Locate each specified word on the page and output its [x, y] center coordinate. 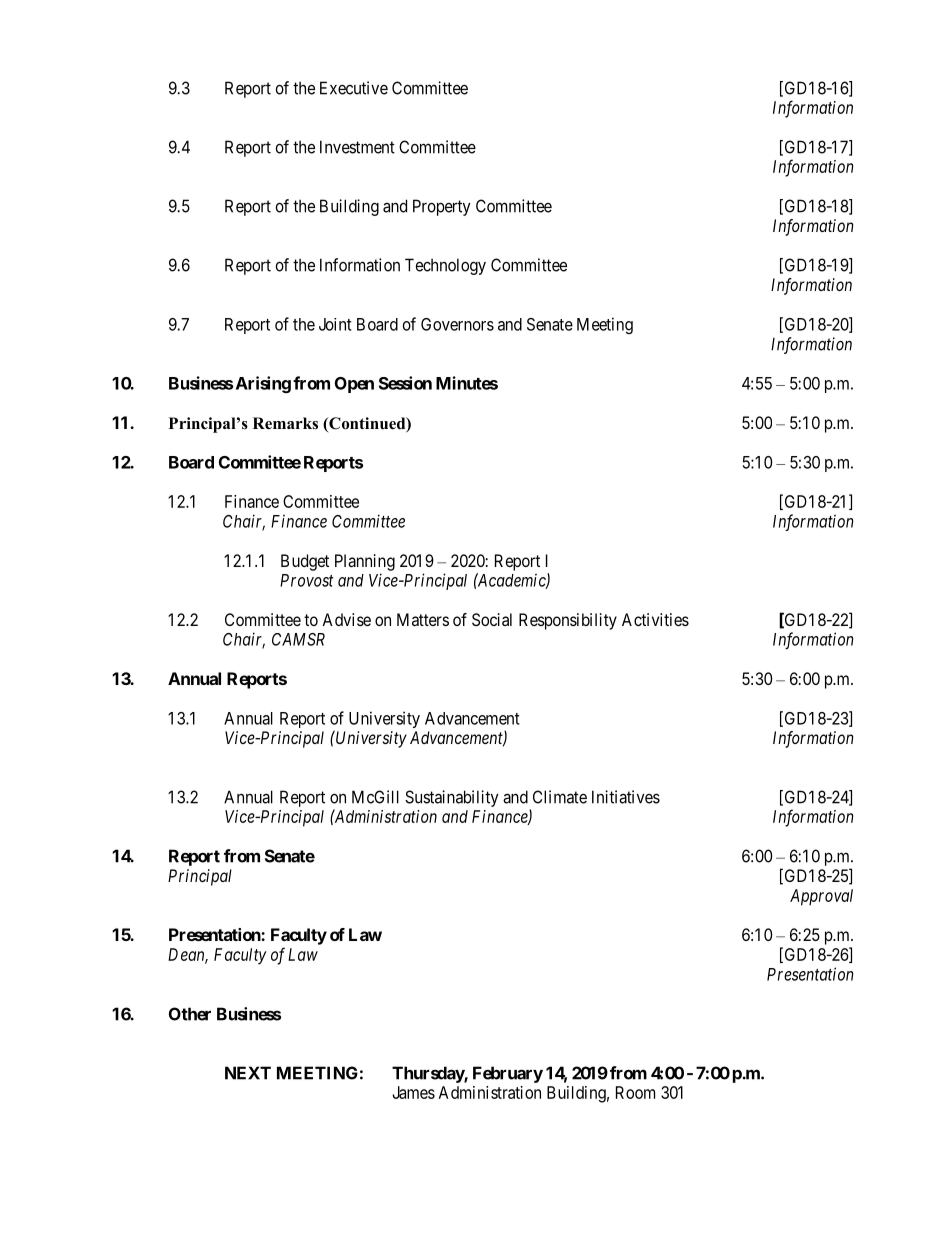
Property [442, 207]
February [508, 1074]
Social [492, 619]
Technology [445, 266]
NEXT [248, 1073]
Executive [354, 88]
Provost [307, 580]
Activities [655, 619]
